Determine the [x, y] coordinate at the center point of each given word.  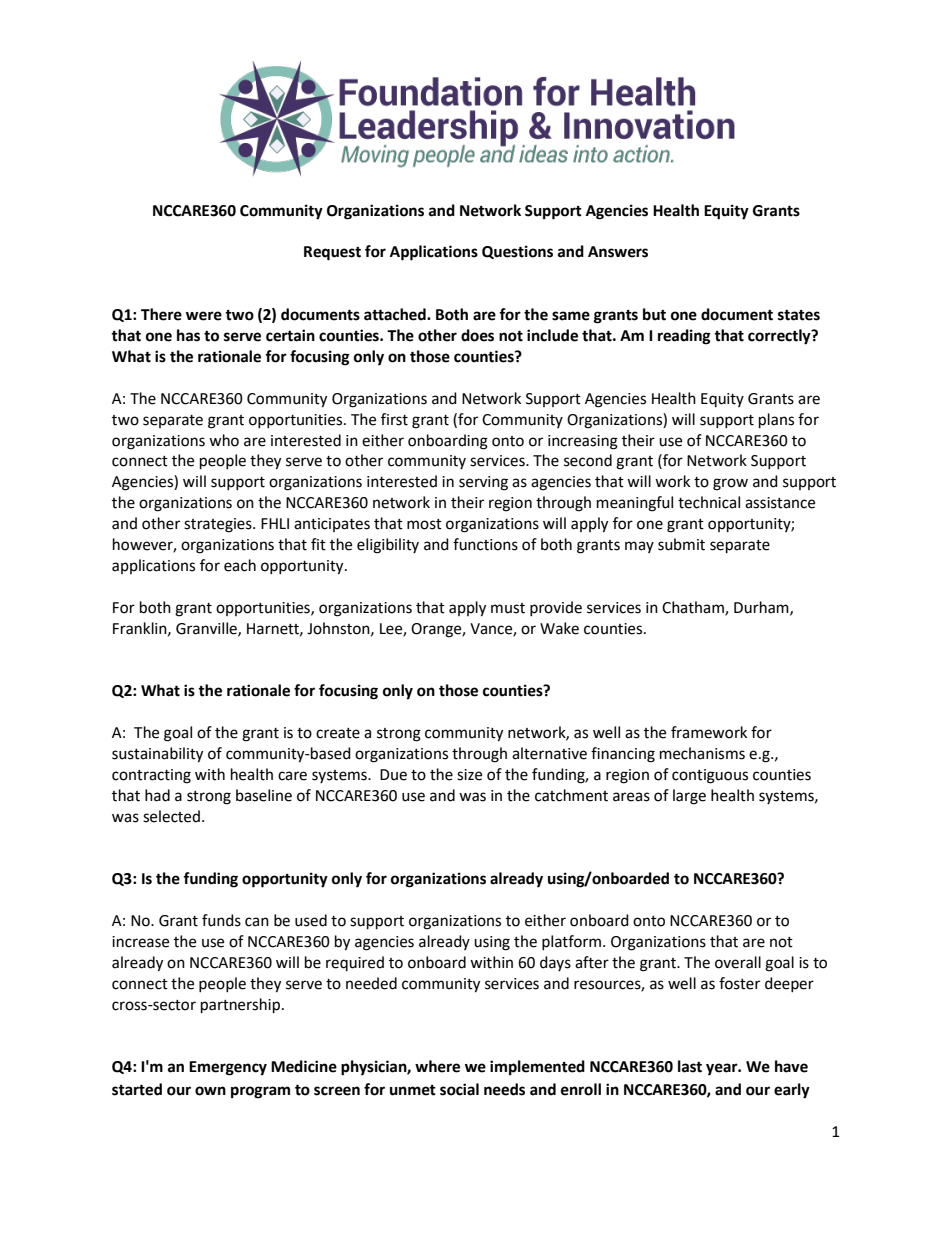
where [437, 1066]
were [204, 316]
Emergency [228, 1068]
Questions [517, 252]
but [654, 314]
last [690, 1066]
